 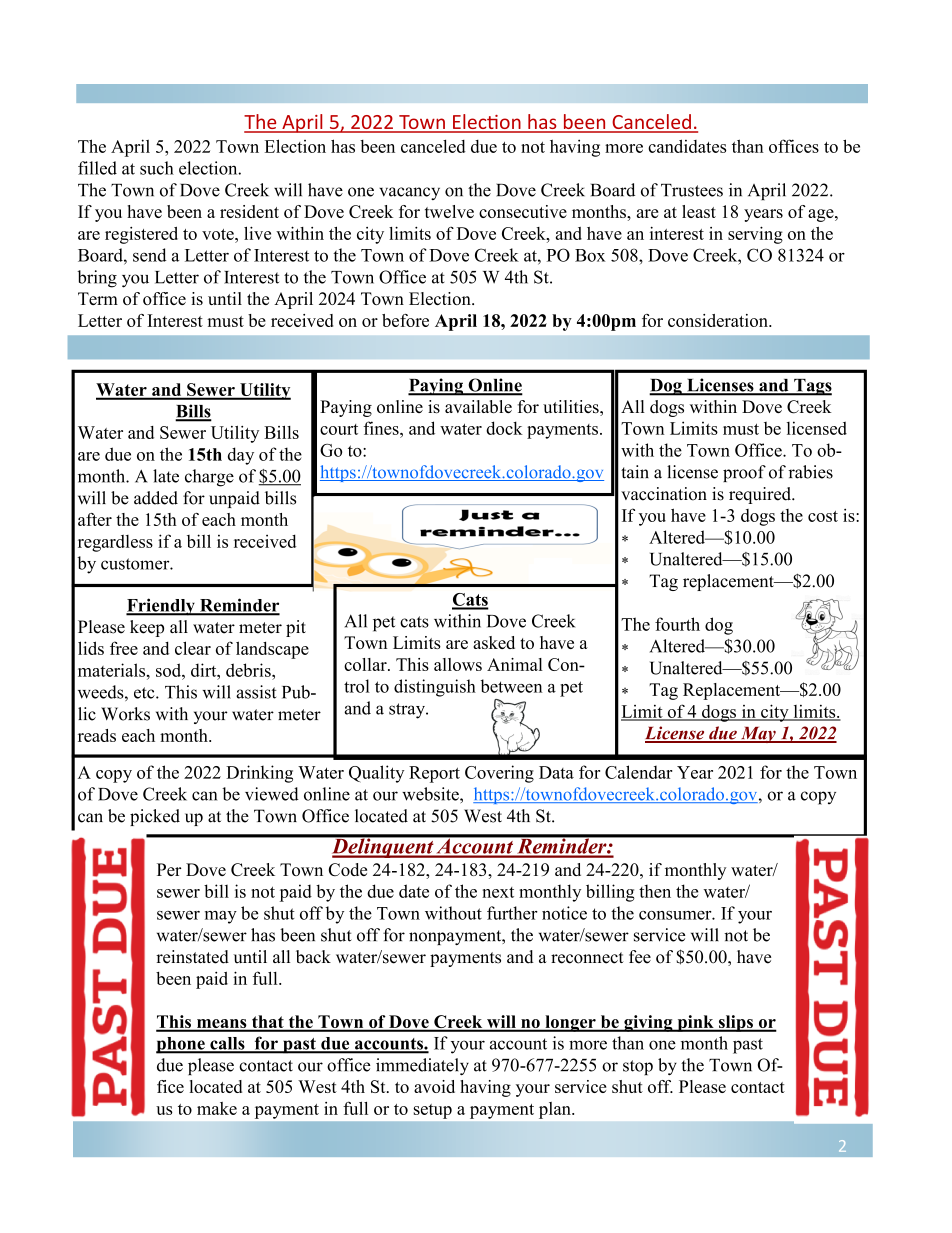 What do you see at coordinates (761, 495) in the page?
I see `required` at bounding box center [761, 495].
